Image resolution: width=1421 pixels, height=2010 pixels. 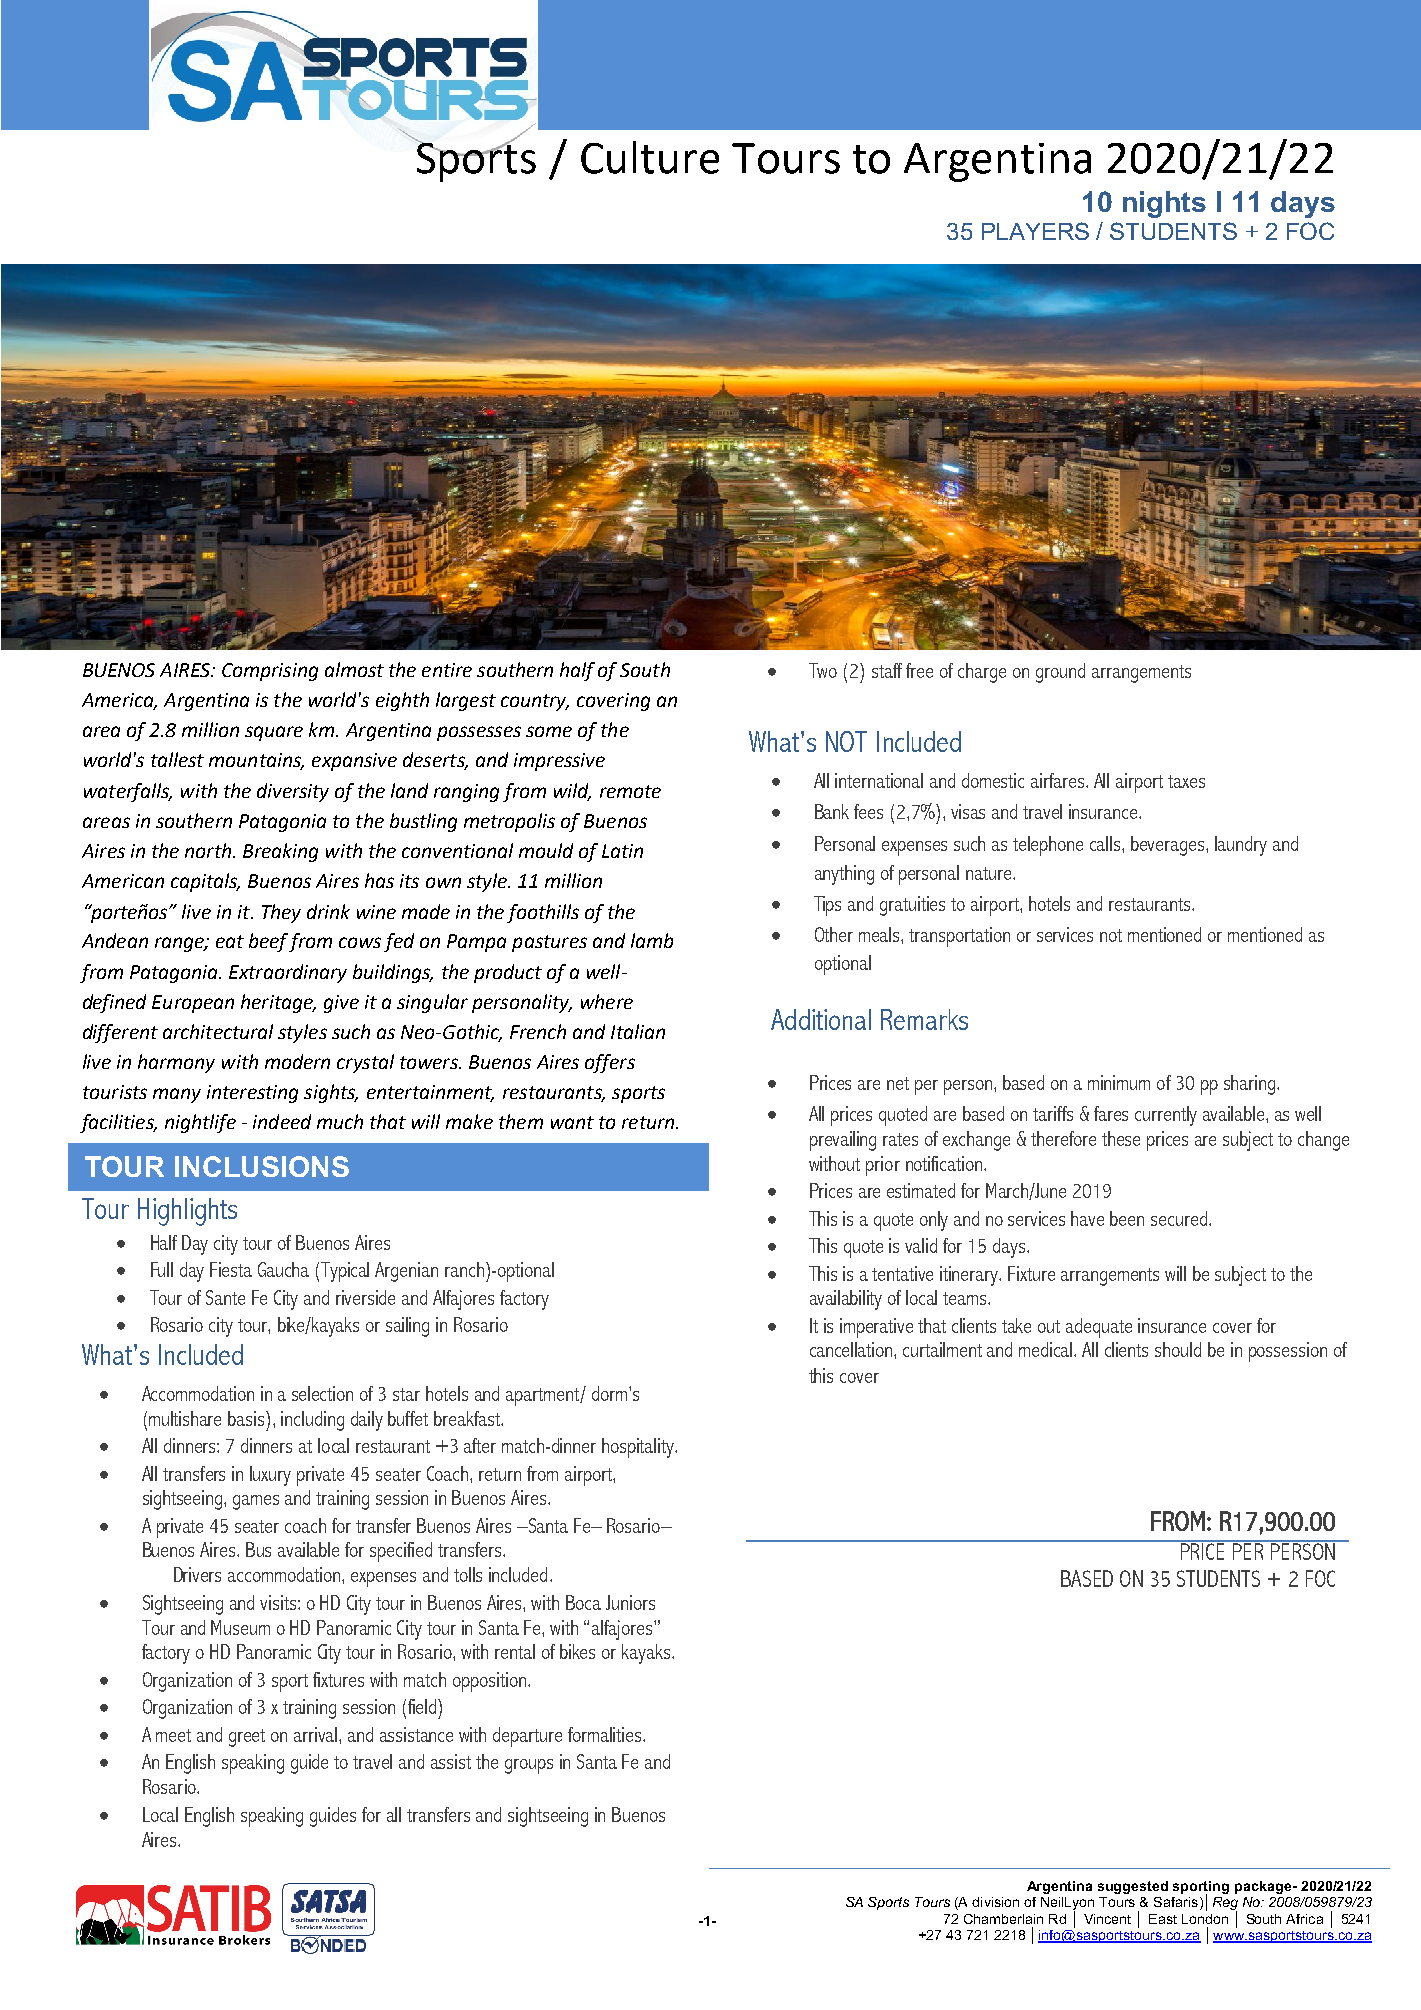 I want to click on nights, so click(x=1164, y=204).
